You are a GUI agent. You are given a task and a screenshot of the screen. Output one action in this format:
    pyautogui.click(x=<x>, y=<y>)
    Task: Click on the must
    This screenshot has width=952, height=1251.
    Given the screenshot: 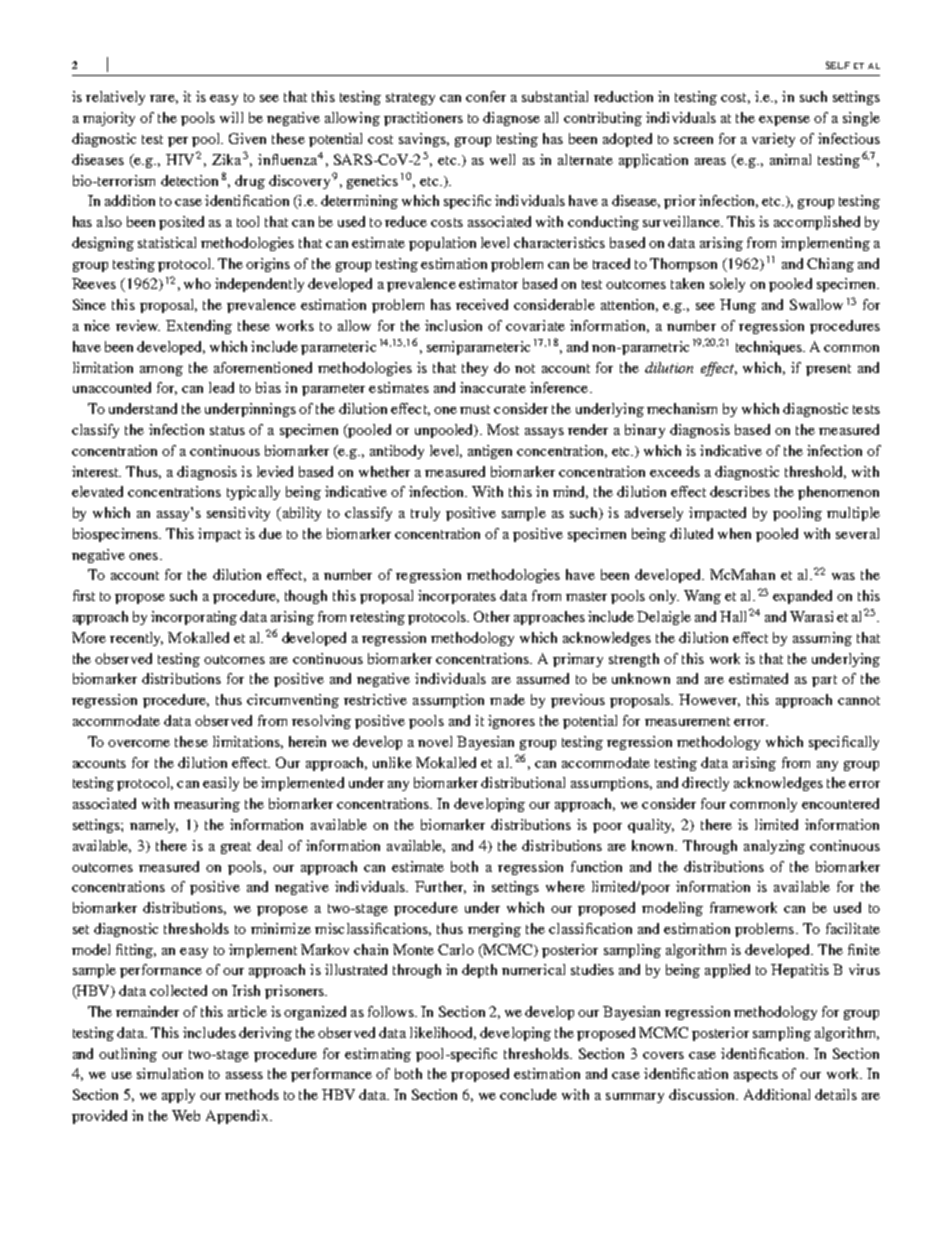 What is the action you would take?
    pyautogui.click(x=475, y=409)
